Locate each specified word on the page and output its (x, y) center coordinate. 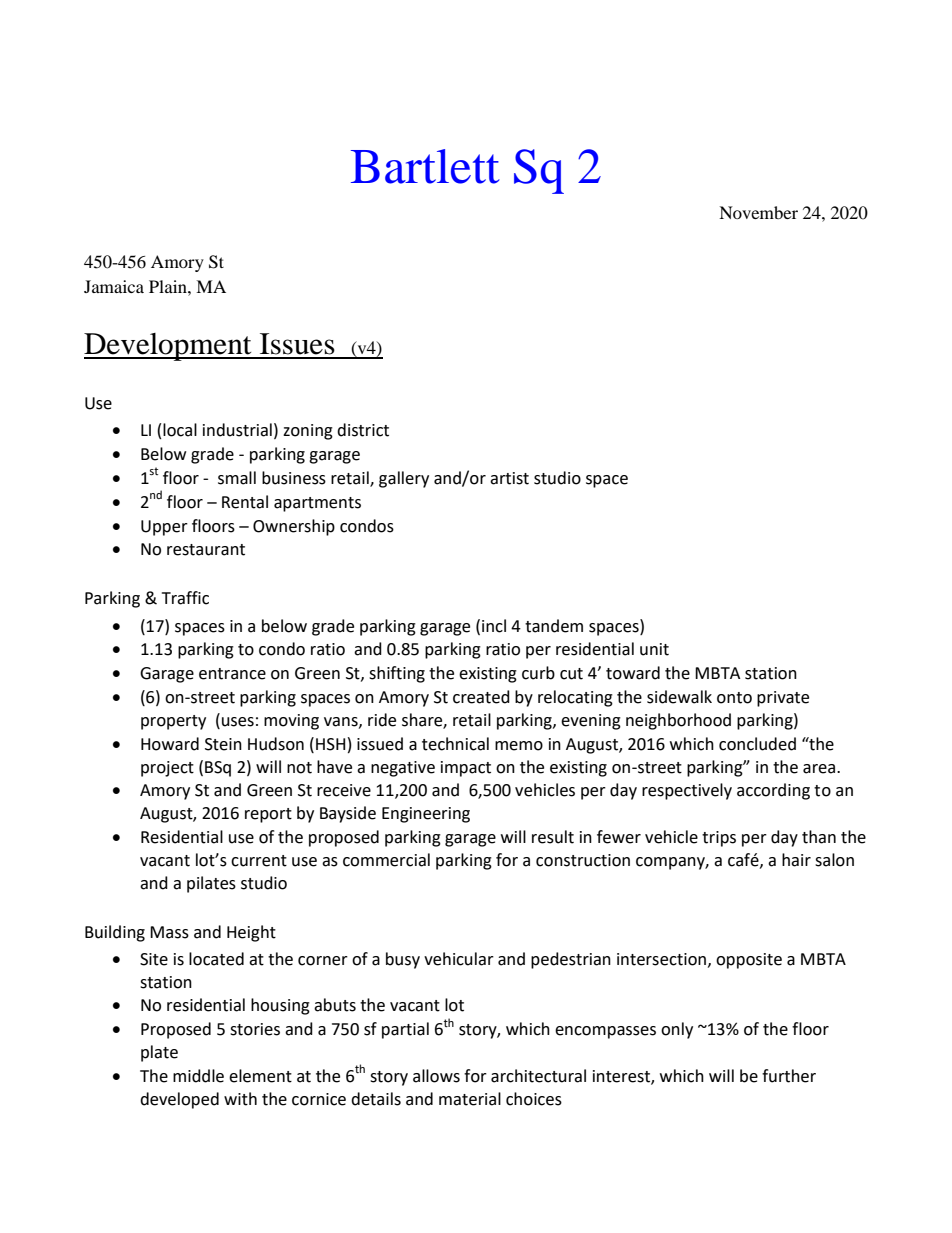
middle (198, 1076)
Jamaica (114, 286)
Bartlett (425, 166)
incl (494, 626)
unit (654, 649)
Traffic (185, 598)
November (758, 212)
